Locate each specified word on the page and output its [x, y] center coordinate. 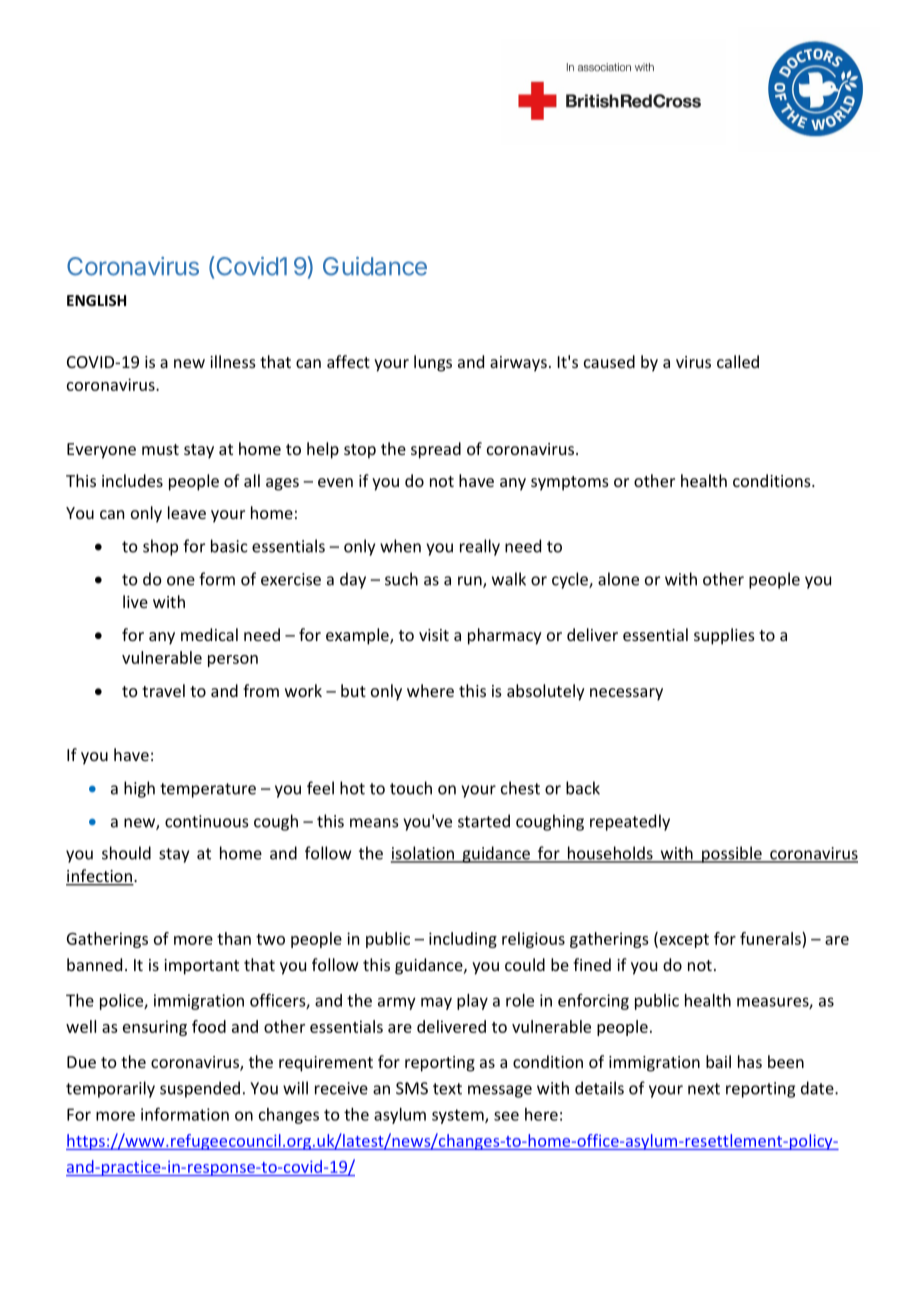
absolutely [546, 692]
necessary [626, 694]
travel [163, 690]
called [738, 361]
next [704, 1089]
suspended [200, 1089]
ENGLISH [96, 300]
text [447, 1089]
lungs [433, 363]
